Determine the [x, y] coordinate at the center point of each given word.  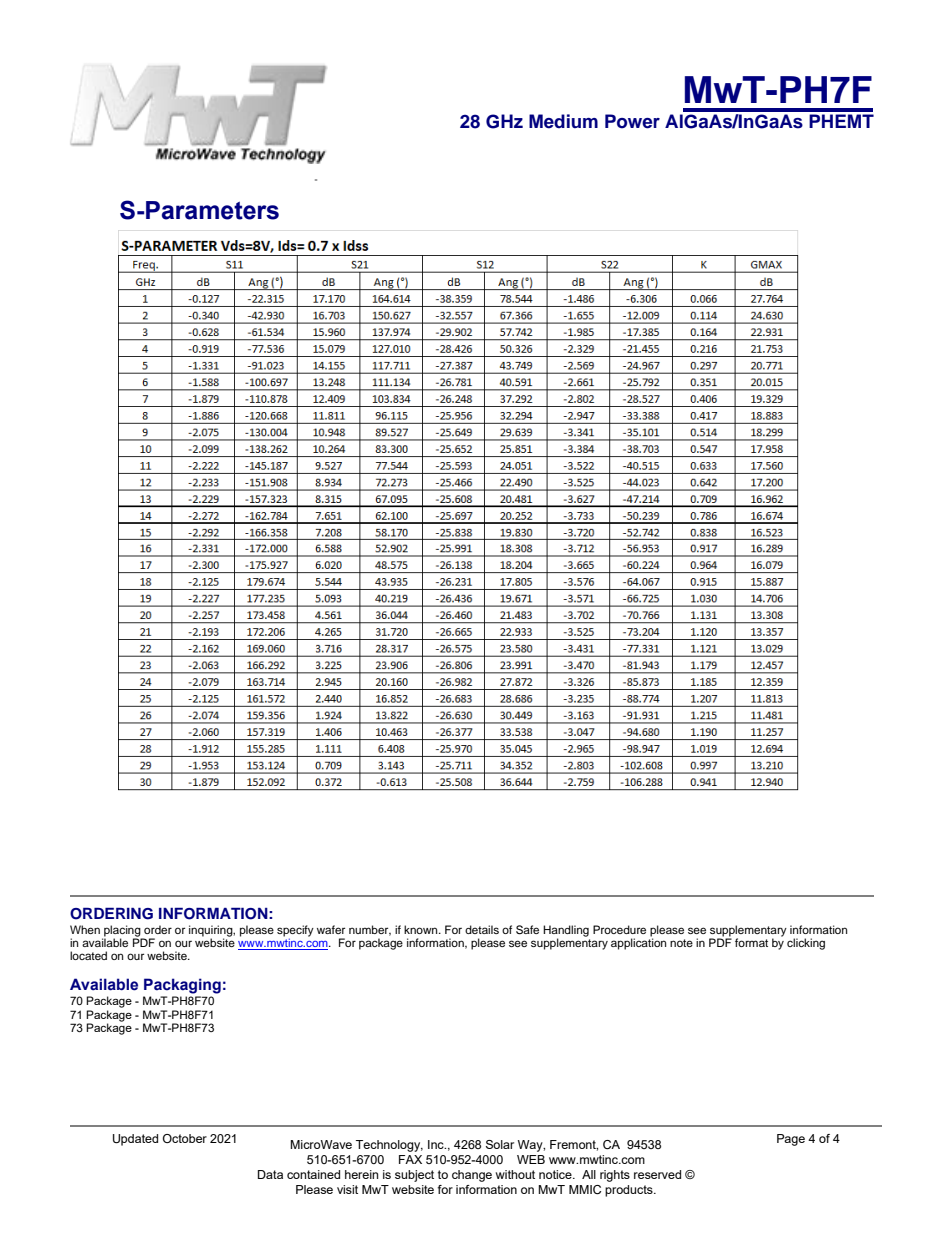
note [681, 943]
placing [122, 932]
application [638, 943]
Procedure [619, 929]
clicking [806, 944]
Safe [527, 930]
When [85, 929]
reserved [657, 1174]
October [185, 1138]
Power [632, 121]
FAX [410, 1159]
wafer [331, 929]
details [482, 929]
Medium [563, 121]
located [88, 955]
